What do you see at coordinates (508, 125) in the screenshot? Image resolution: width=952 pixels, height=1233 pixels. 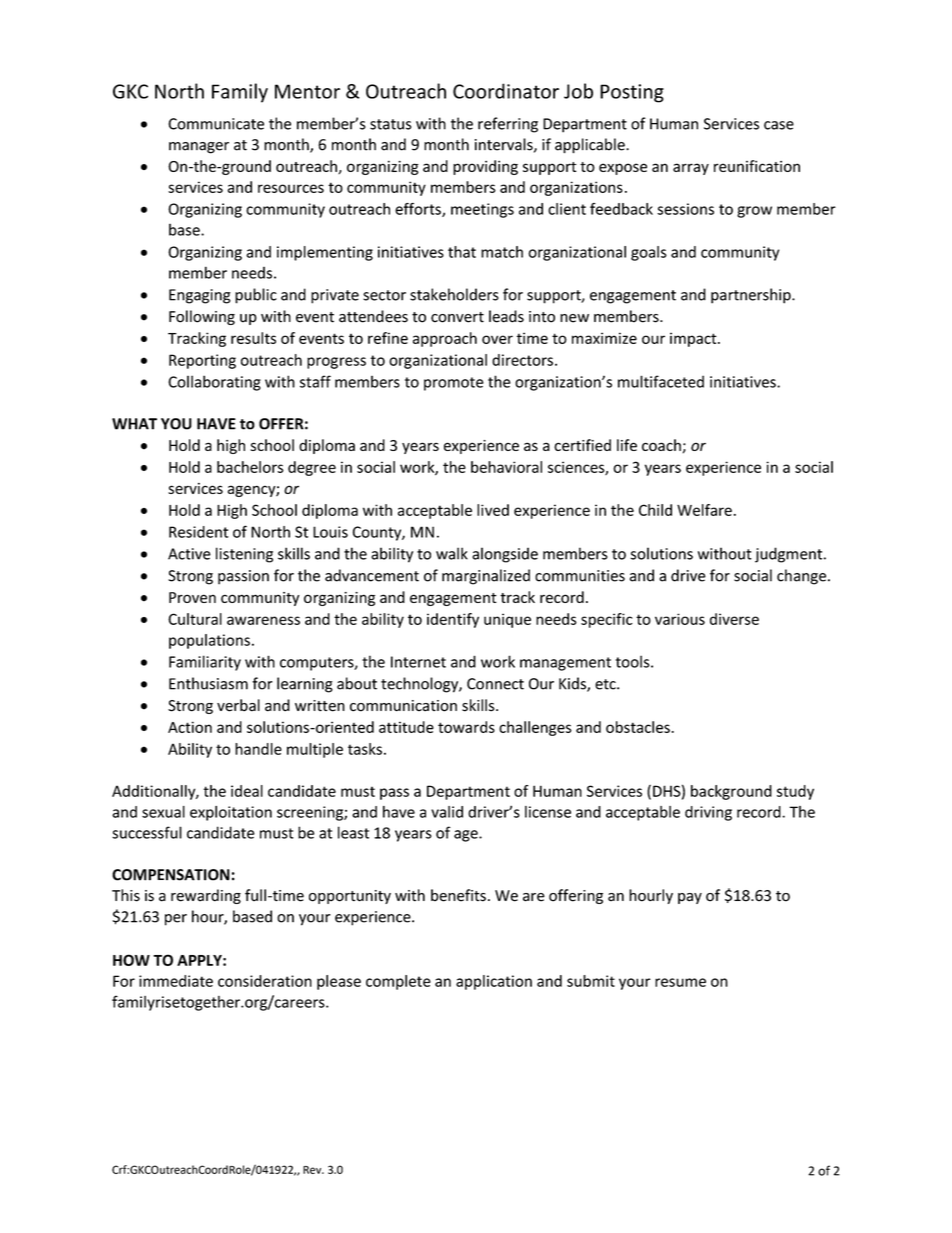 I see `referring` at bounding box center [508, 125].
